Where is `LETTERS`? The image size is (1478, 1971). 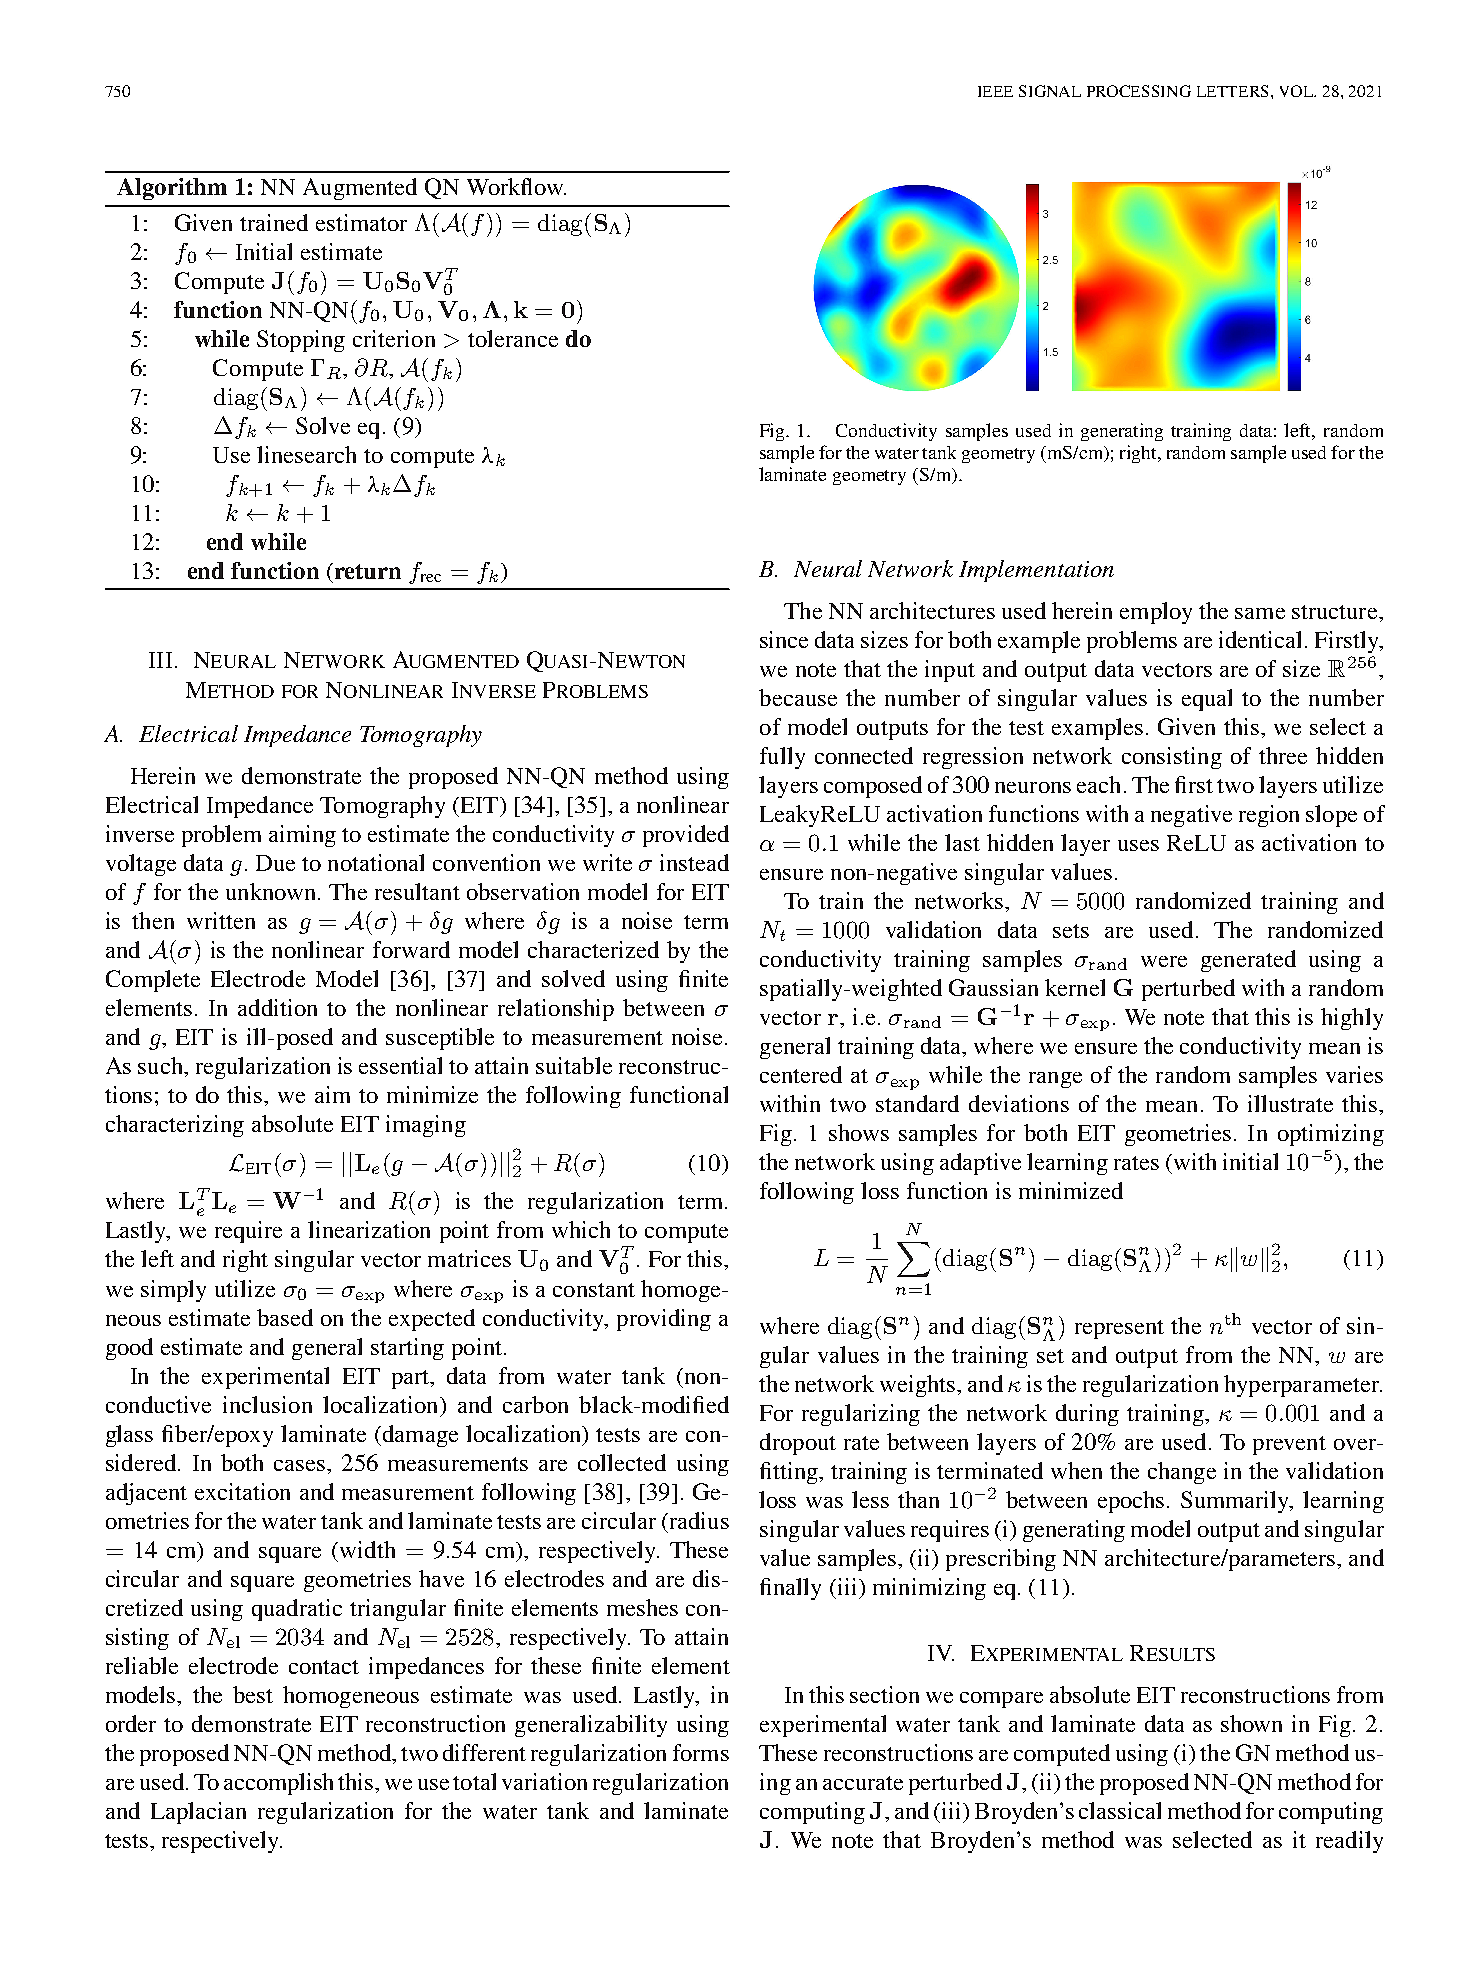 LETTERS is located at coordinates (1234, 91).
